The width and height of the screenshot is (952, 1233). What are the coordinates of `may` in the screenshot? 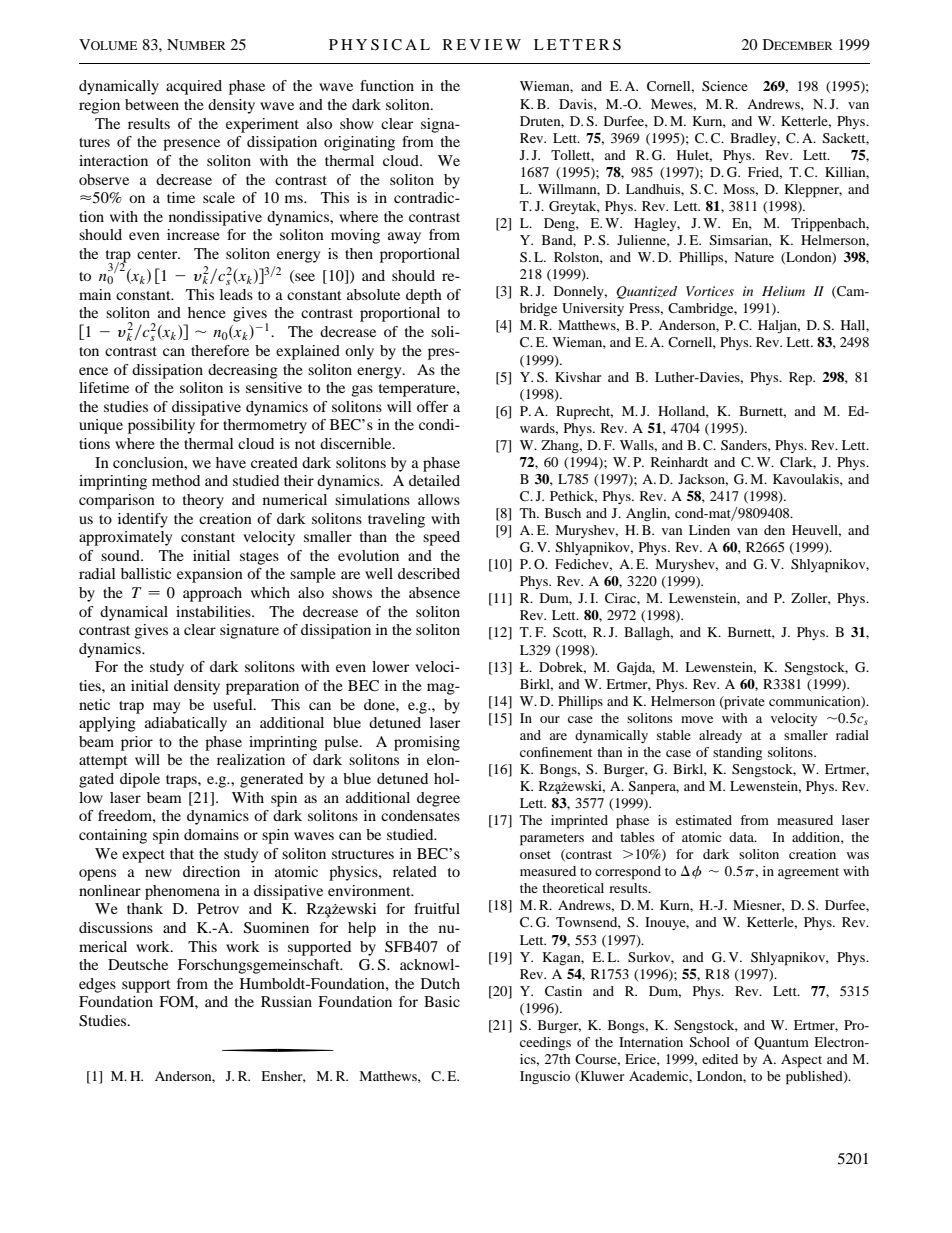 It's located at (166, 708).
